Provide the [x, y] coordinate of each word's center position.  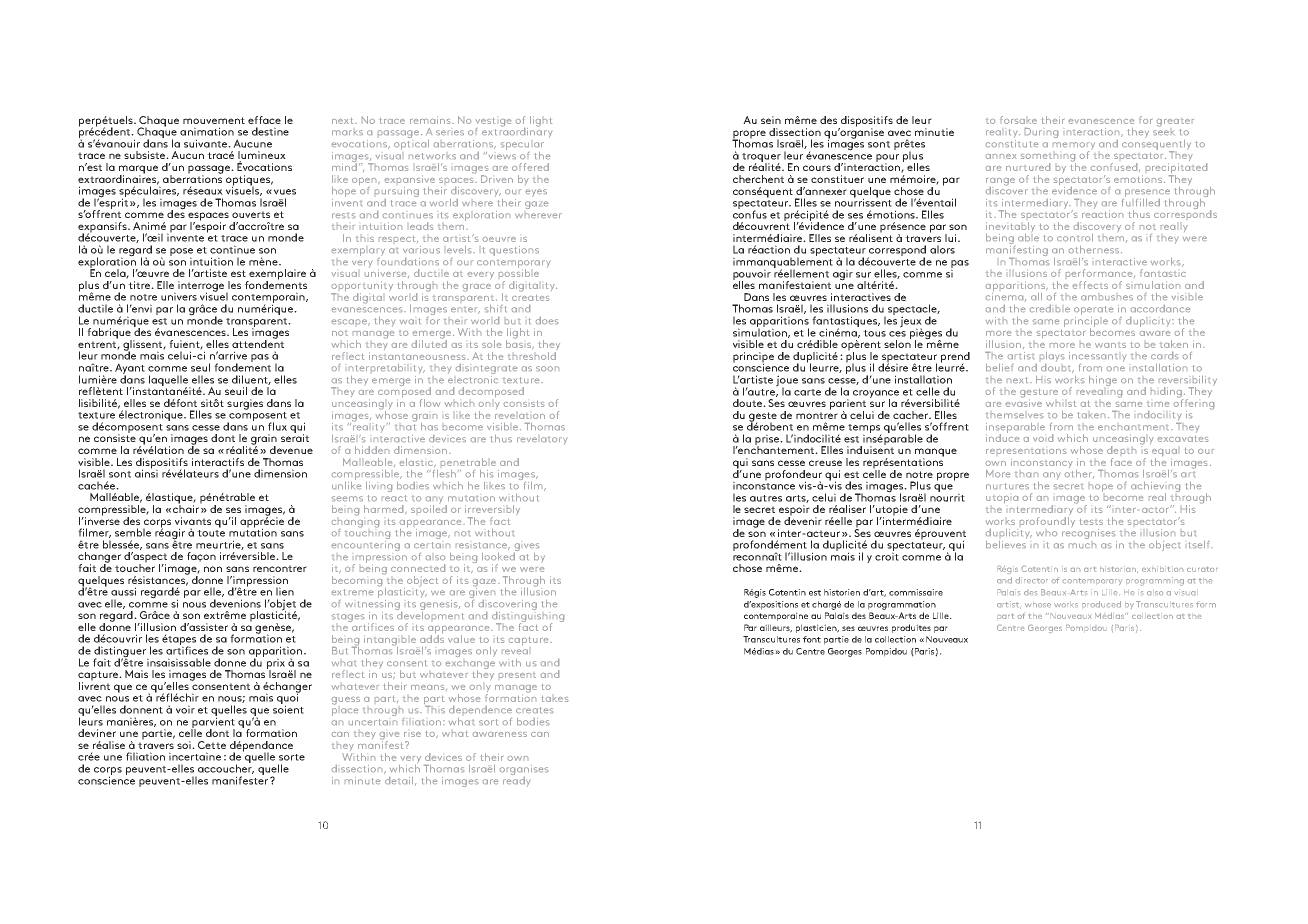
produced [1101, 604]
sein [771, 120]
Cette [212, 745]
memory [1074, 147]
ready [516, 780]
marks [347, 132]
